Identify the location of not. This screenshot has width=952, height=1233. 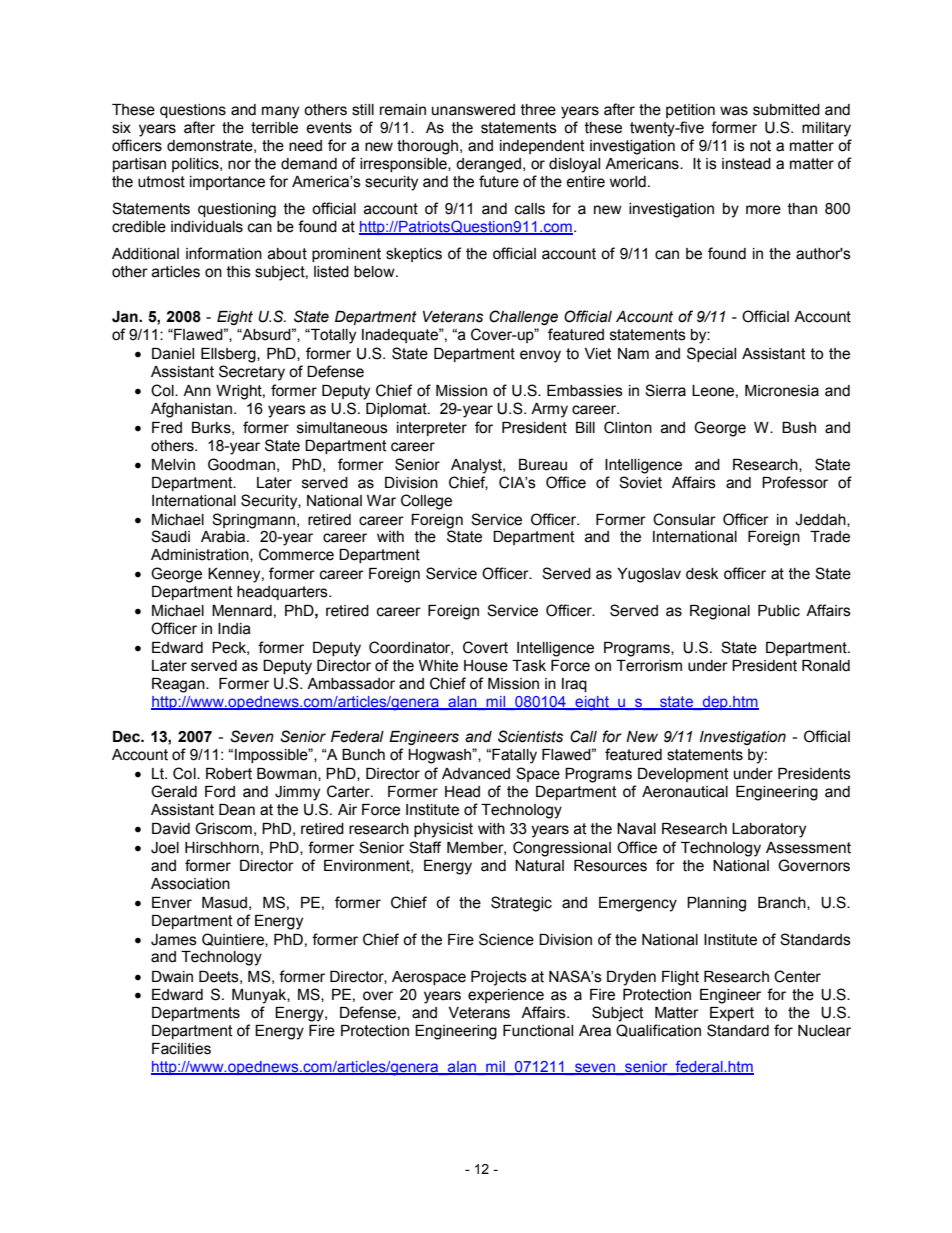
(760, 146).
